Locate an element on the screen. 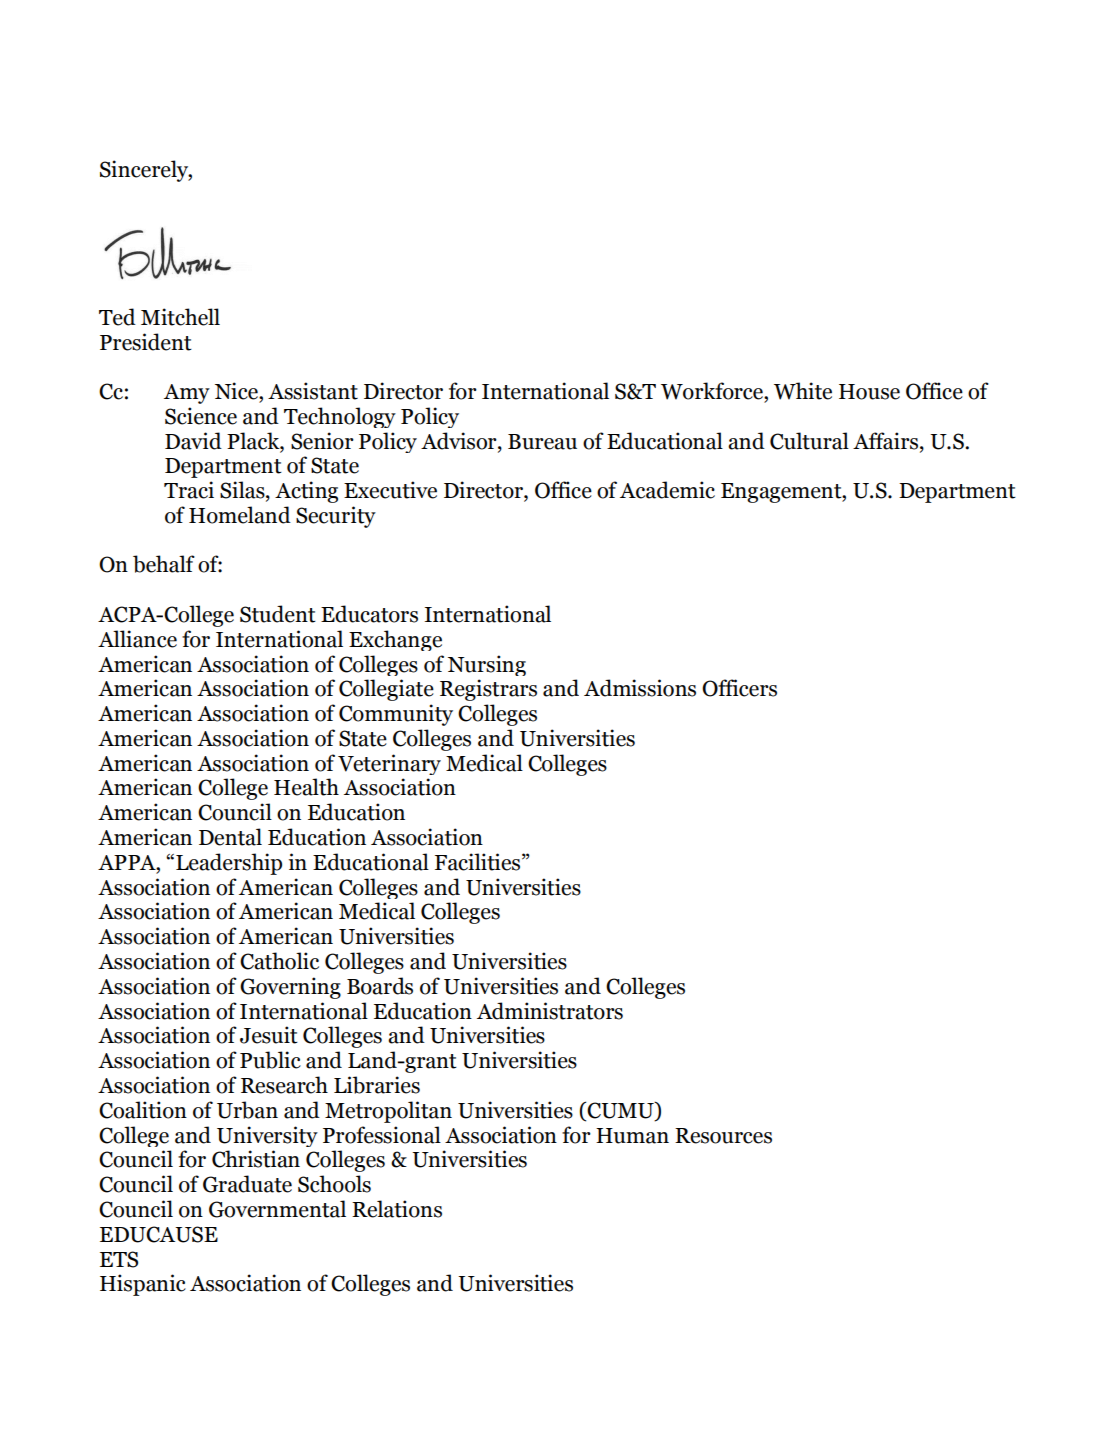  Jesuit is located at coordinates (269, 1035).
